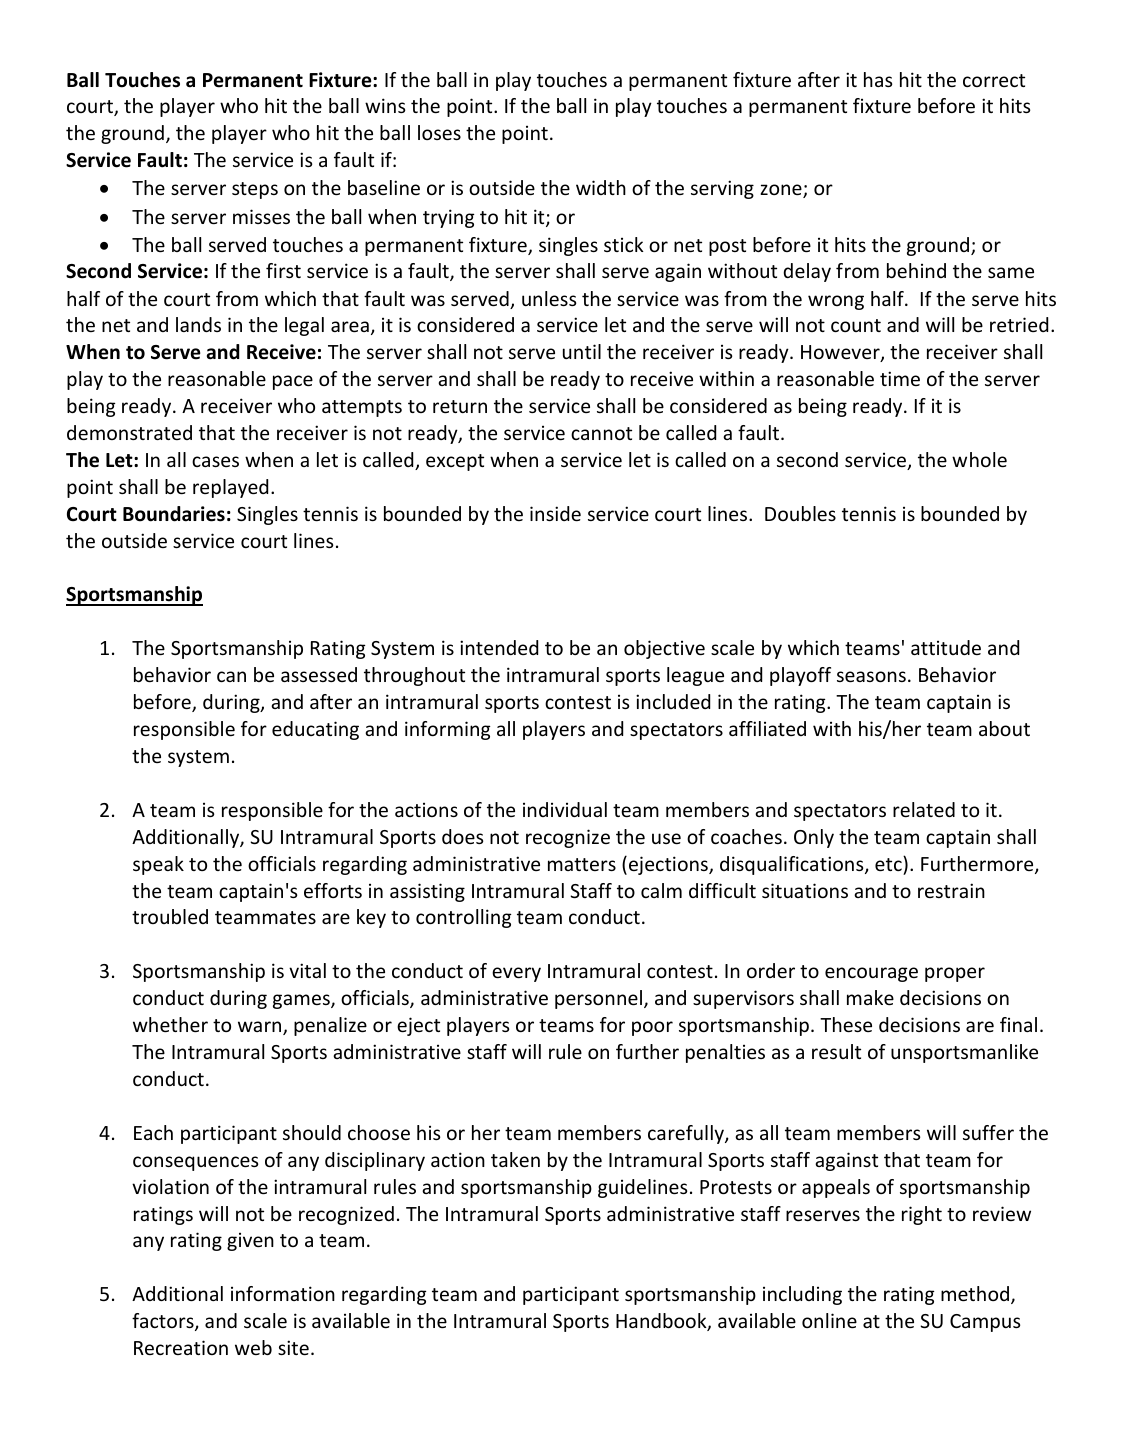  What do you see at coordinates (170, 916) in the page?
I see `troubled` at bounding box center [170, 916].
